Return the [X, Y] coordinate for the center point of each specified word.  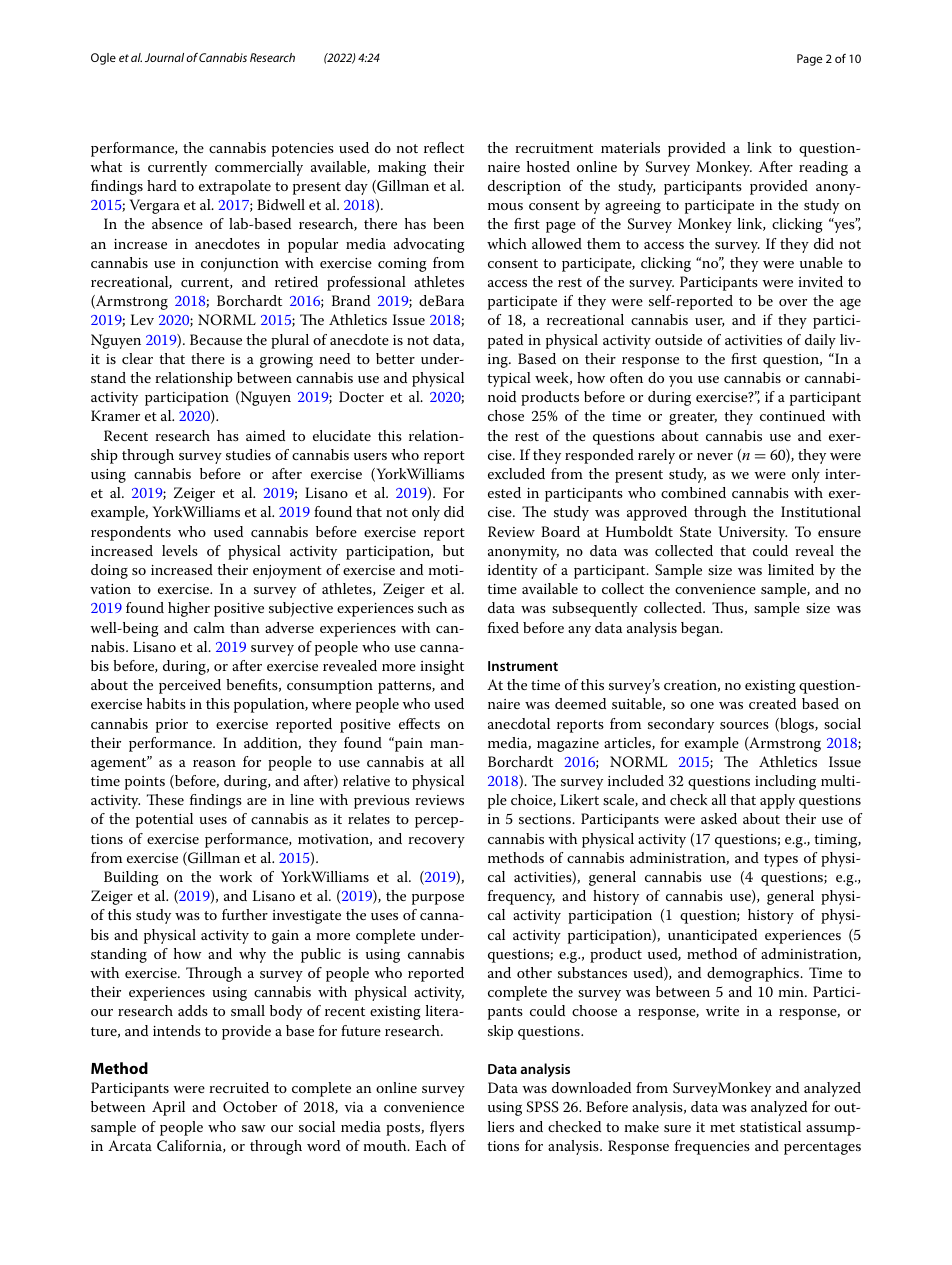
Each [431, 1145]
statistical [770, 1126]
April [168, 1108]
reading [823, 168]
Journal [164, 57]
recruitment [554, 148]
